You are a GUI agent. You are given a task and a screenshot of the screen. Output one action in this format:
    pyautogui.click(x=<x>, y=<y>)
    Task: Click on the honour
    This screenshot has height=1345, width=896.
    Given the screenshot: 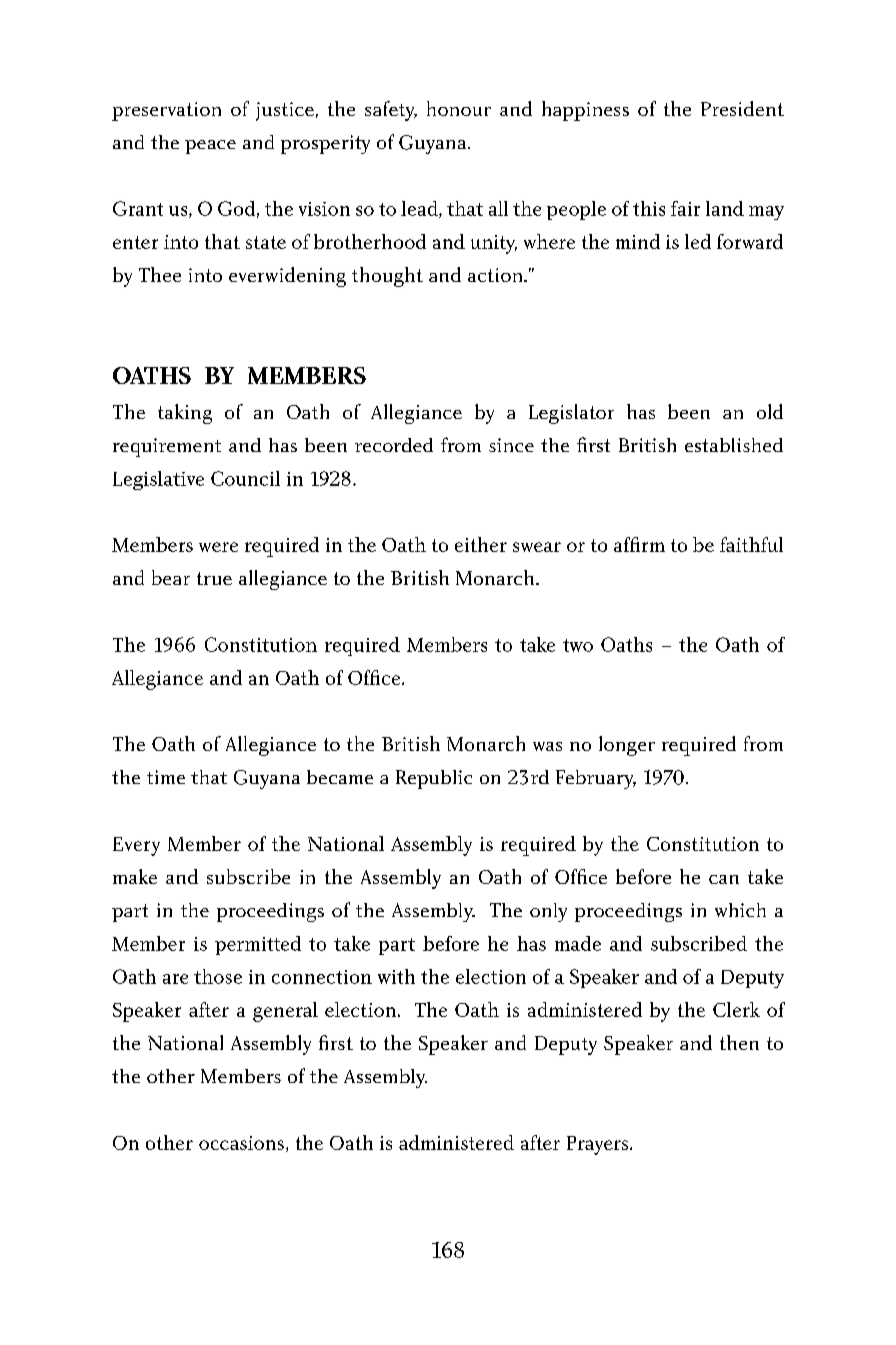 What is the action you would take?
    pyautogui.click(x=459, y=108)
